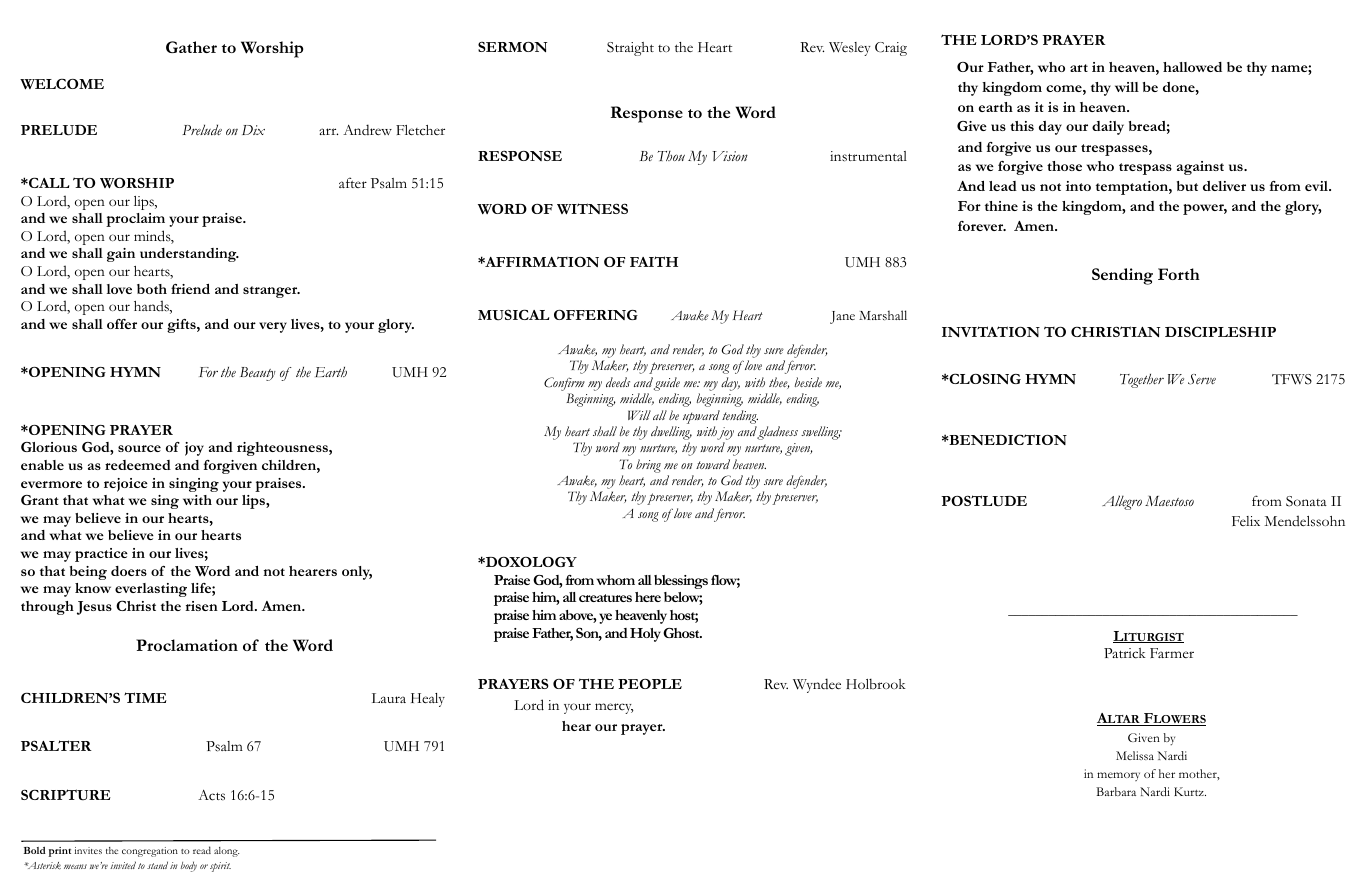 The image size is (1372, 887). I want to click on bring, so click(648, 466).
